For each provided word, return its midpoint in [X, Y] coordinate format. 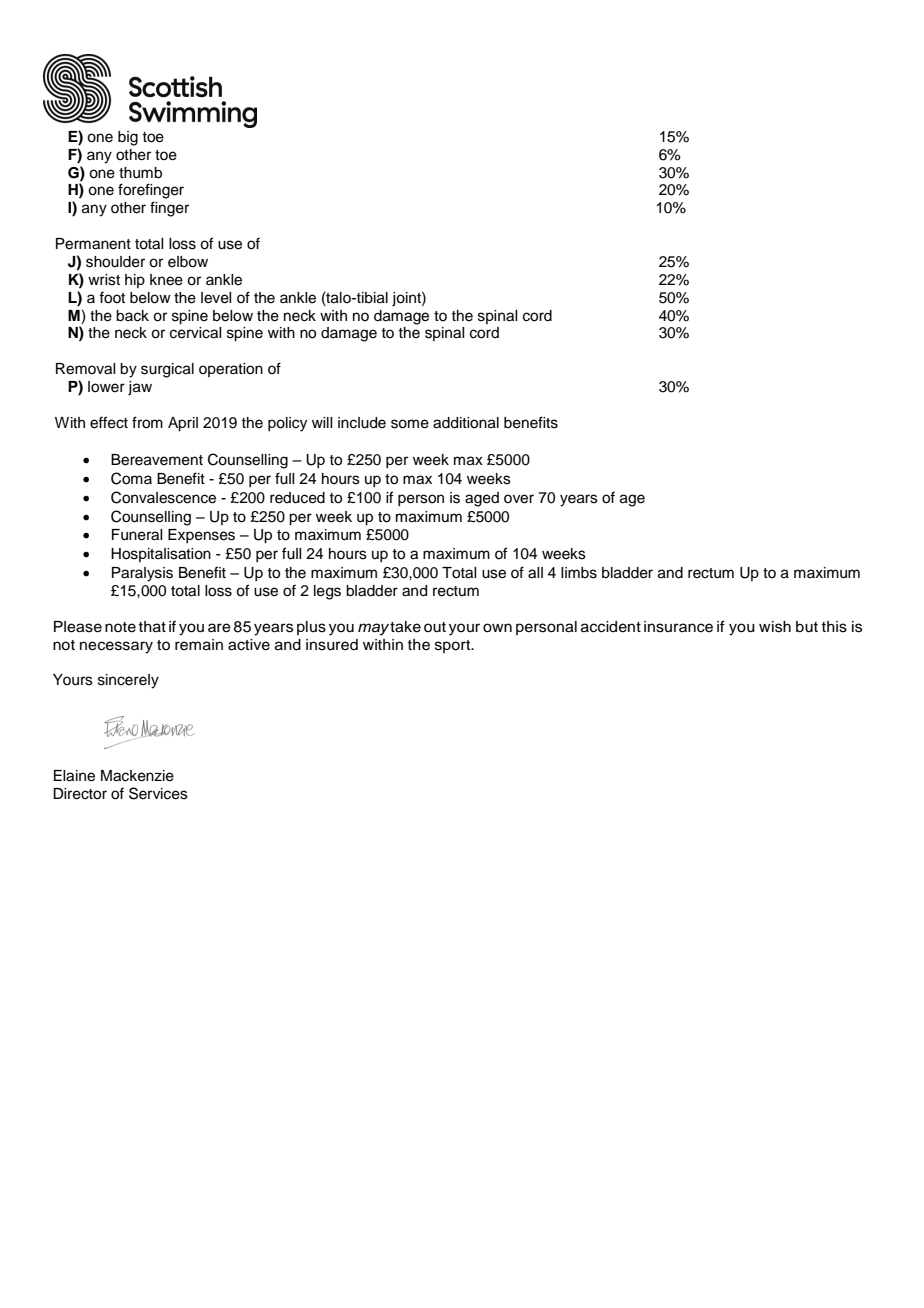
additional [466, 423]
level [216, 298]
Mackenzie [137, 776]
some [410, 424]
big [128, 138]
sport [454, 646]
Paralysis [142, 574]
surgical [167, 370]
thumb [140, 173]
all [535, 573]
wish [775, 627]
